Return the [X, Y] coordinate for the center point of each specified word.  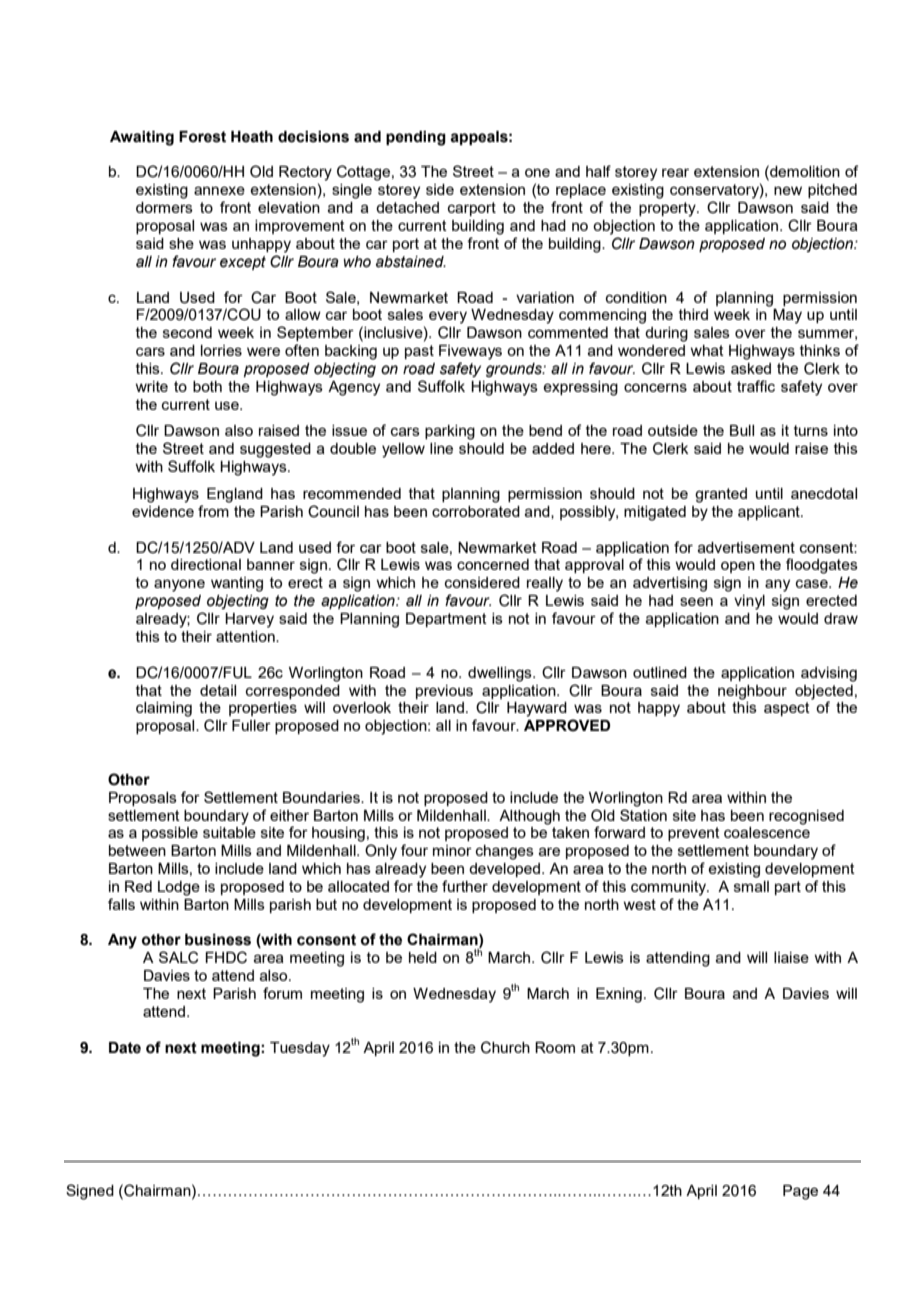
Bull [742, 430]
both [207, 386]
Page [800, 1192]
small [751, 886]
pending [416, 138]
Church [505, 1047]
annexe [219, 190]
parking [450, 432]
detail [218, 690]
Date [125, 1048]
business [218, 940]
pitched [832, 191]
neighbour [752, 692]
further [465, 886]
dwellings [501, 674]
